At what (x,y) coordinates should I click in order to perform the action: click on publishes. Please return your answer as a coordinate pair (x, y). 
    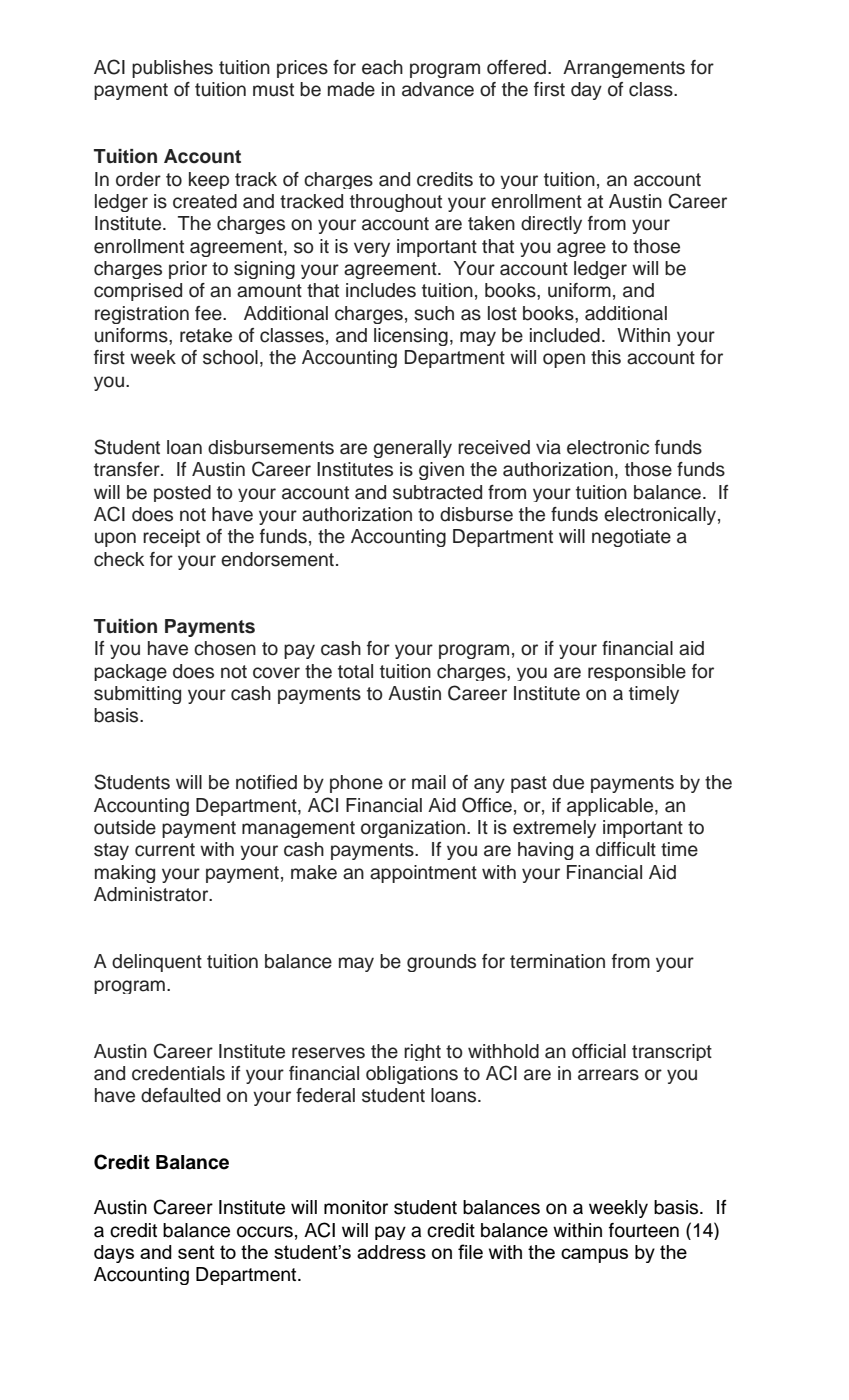
    Looking at the image, I should click on (172, 69).
